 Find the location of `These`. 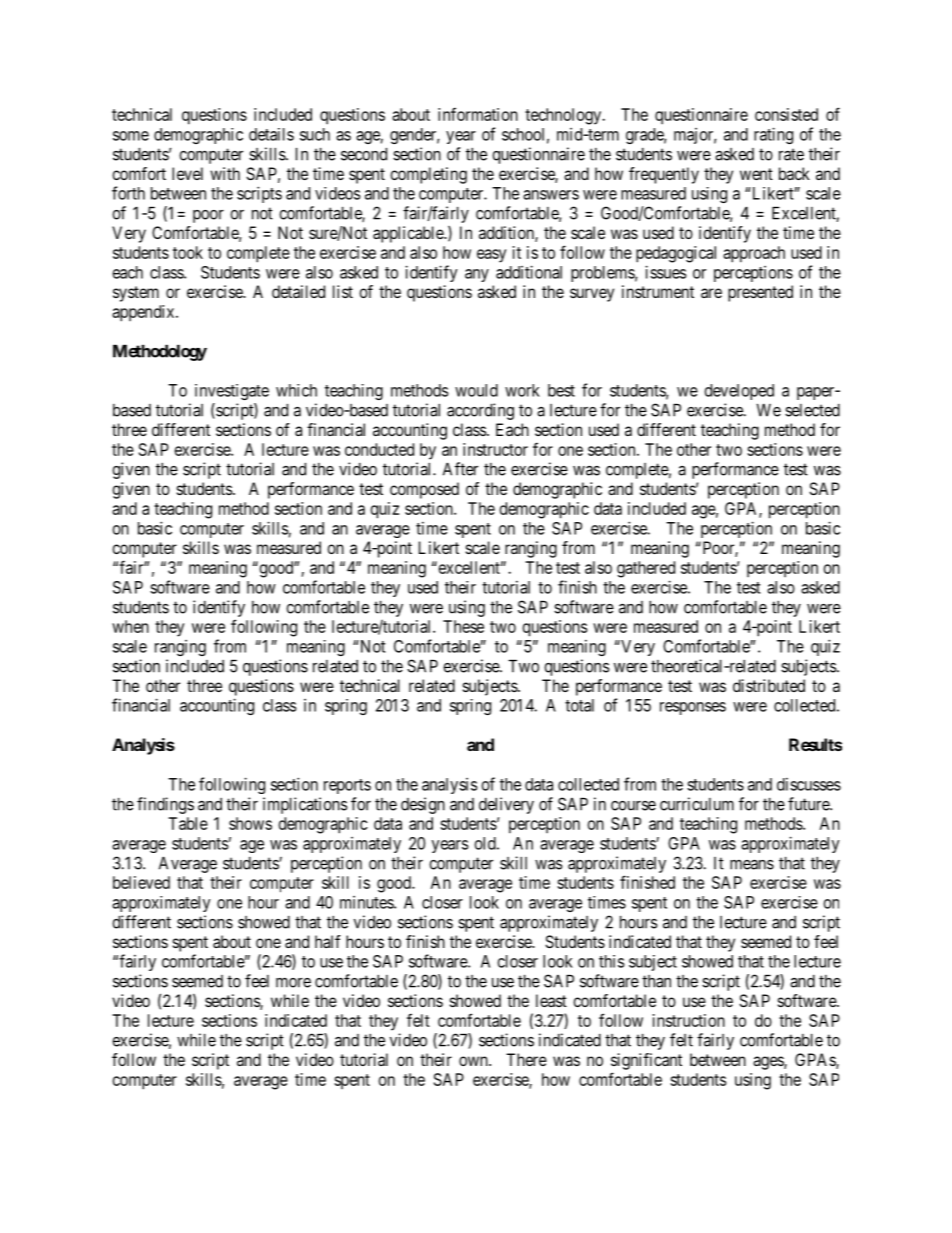

These is located at coordinates (463, 626).
